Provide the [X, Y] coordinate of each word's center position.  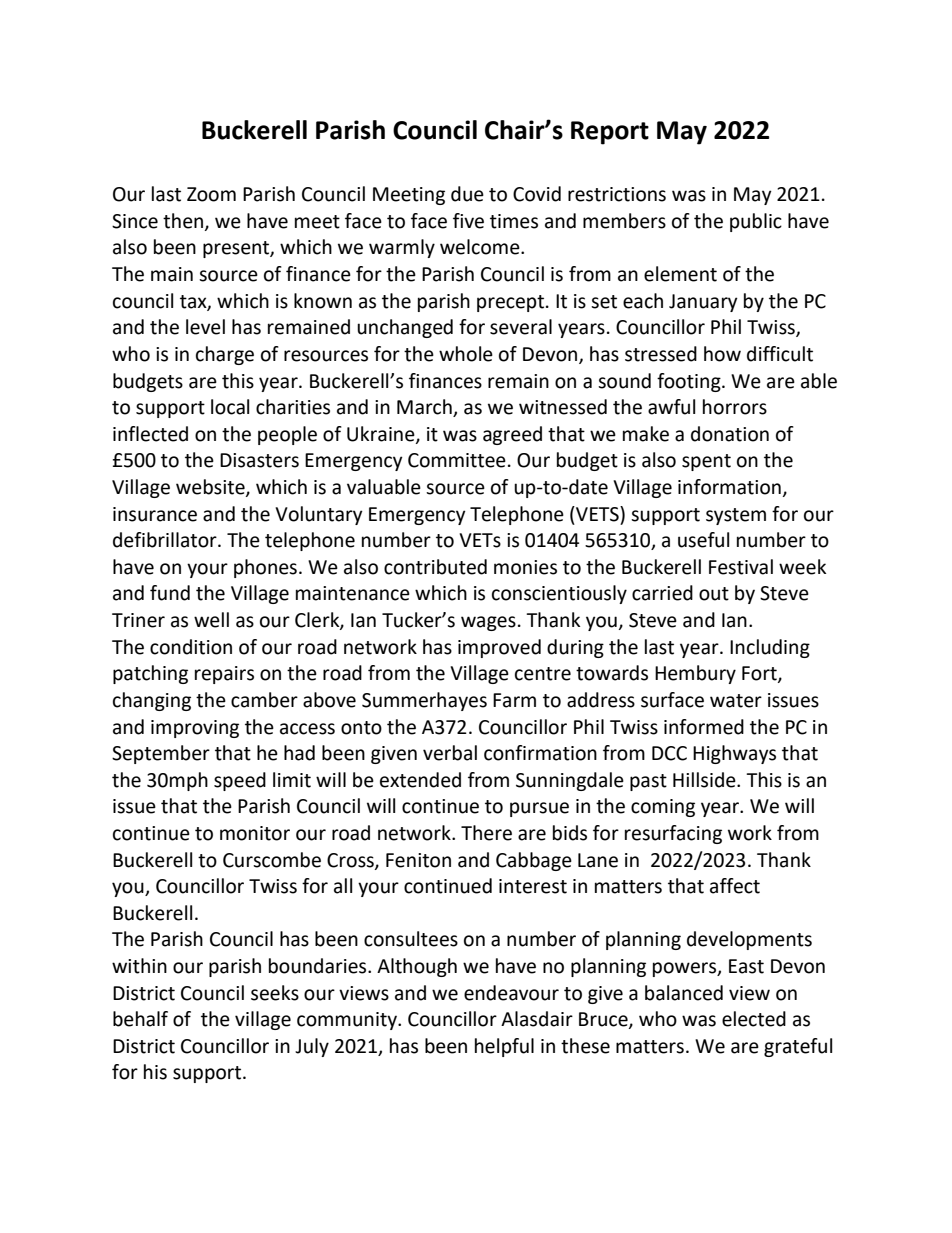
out [714, 594]
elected [754, 1019]
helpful [504, 1047]
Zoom [211, 194]
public [756, 222]
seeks [275, 993]
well [211, 620]
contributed [435, 567]
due [467, 194]
